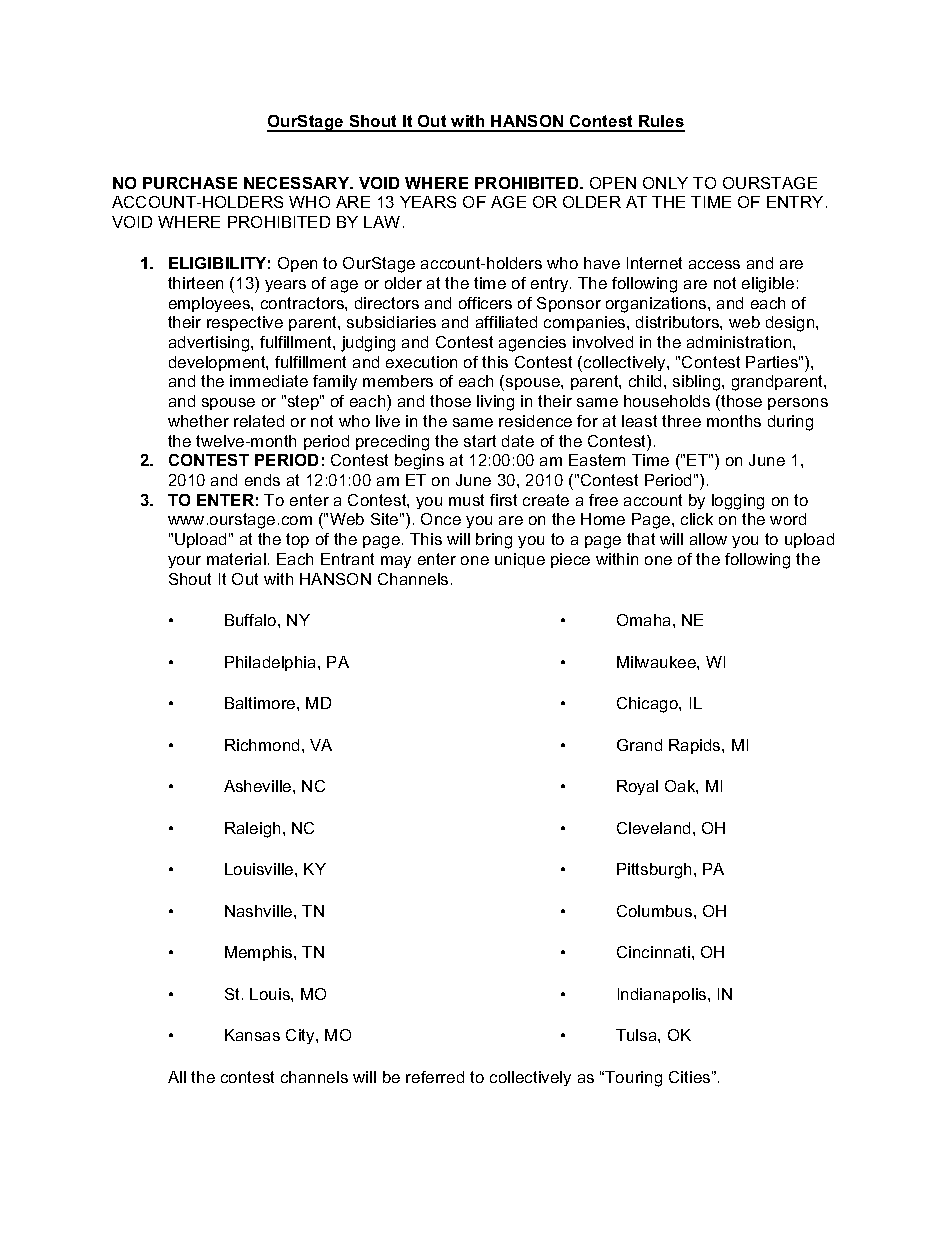 The width and height of the screenshot is (952, 1233). I want to click on Pittsburgh, so click(654, 871).
